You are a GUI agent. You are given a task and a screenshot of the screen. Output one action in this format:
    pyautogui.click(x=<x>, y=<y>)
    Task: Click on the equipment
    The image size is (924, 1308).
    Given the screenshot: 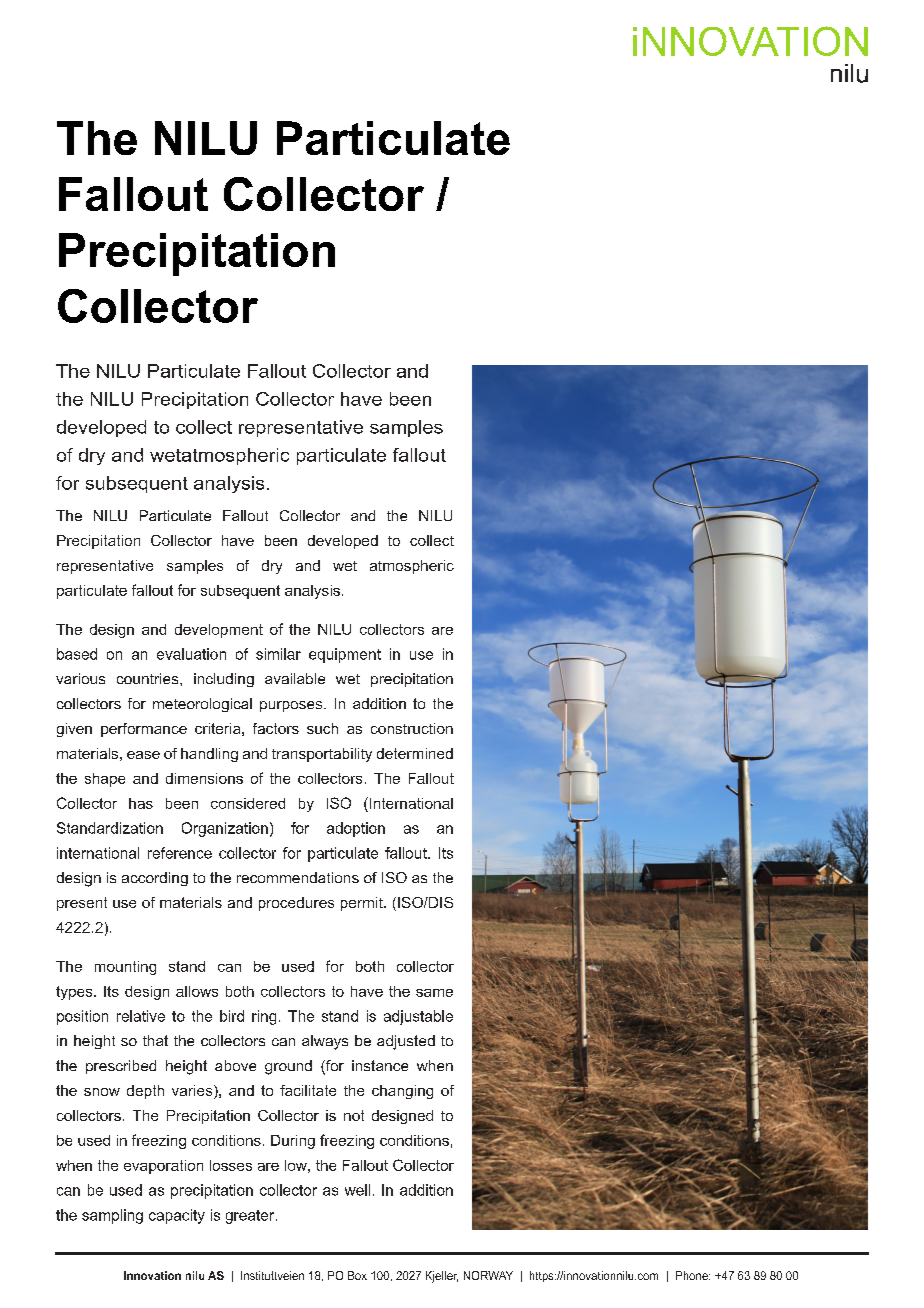 What is the action you would take?
    pyautogui.click(x=345, y=655)
